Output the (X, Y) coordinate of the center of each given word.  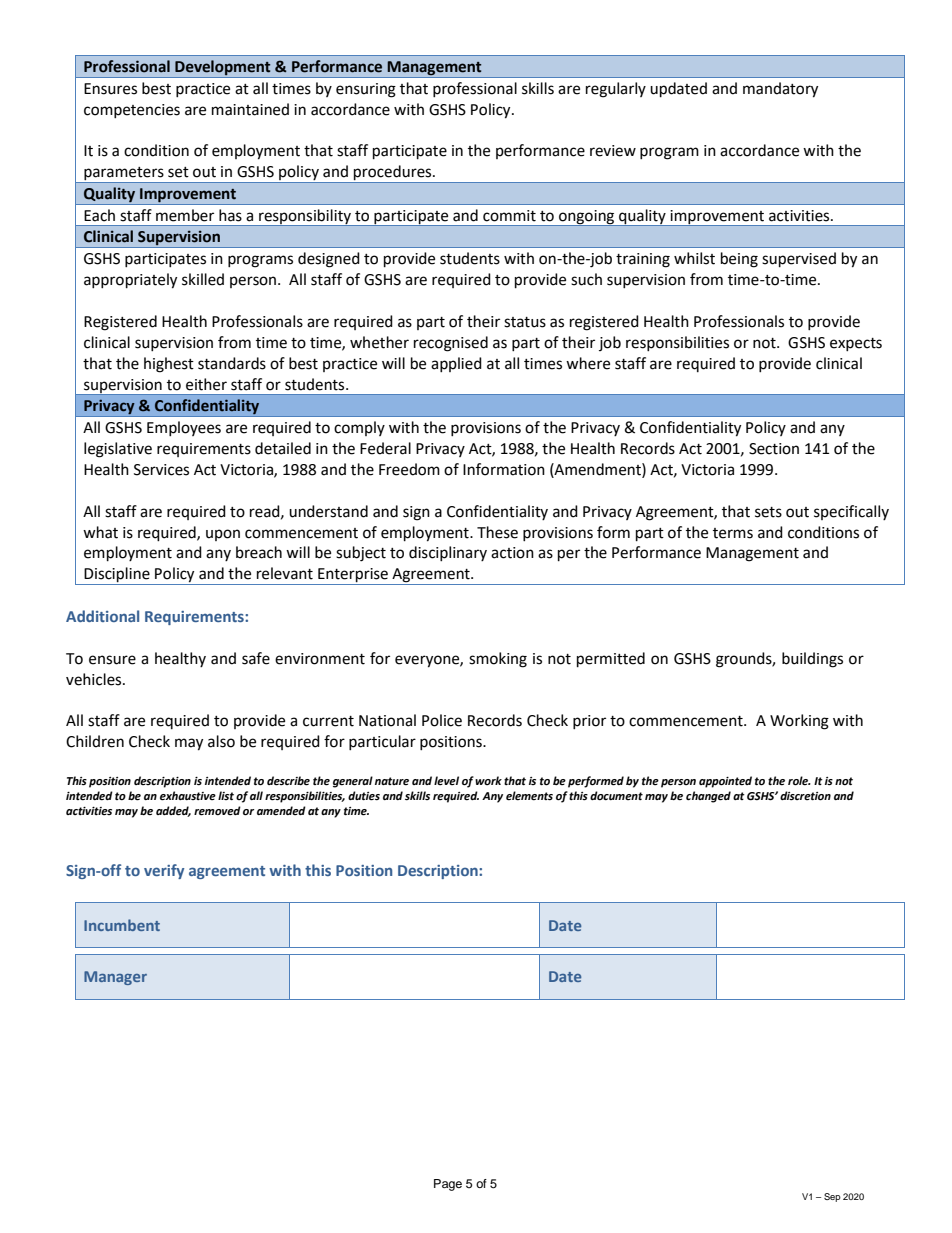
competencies (132, 111)
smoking (498, 660)
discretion (805, 796)
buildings (812, 660)
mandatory (780, 90)
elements (529, 796)
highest (169, 365)
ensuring (366, 90)
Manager (115, 978)
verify (164, 871)
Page (448, 1185)
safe (256, 658)
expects (856, 344)
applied (456, 364)
